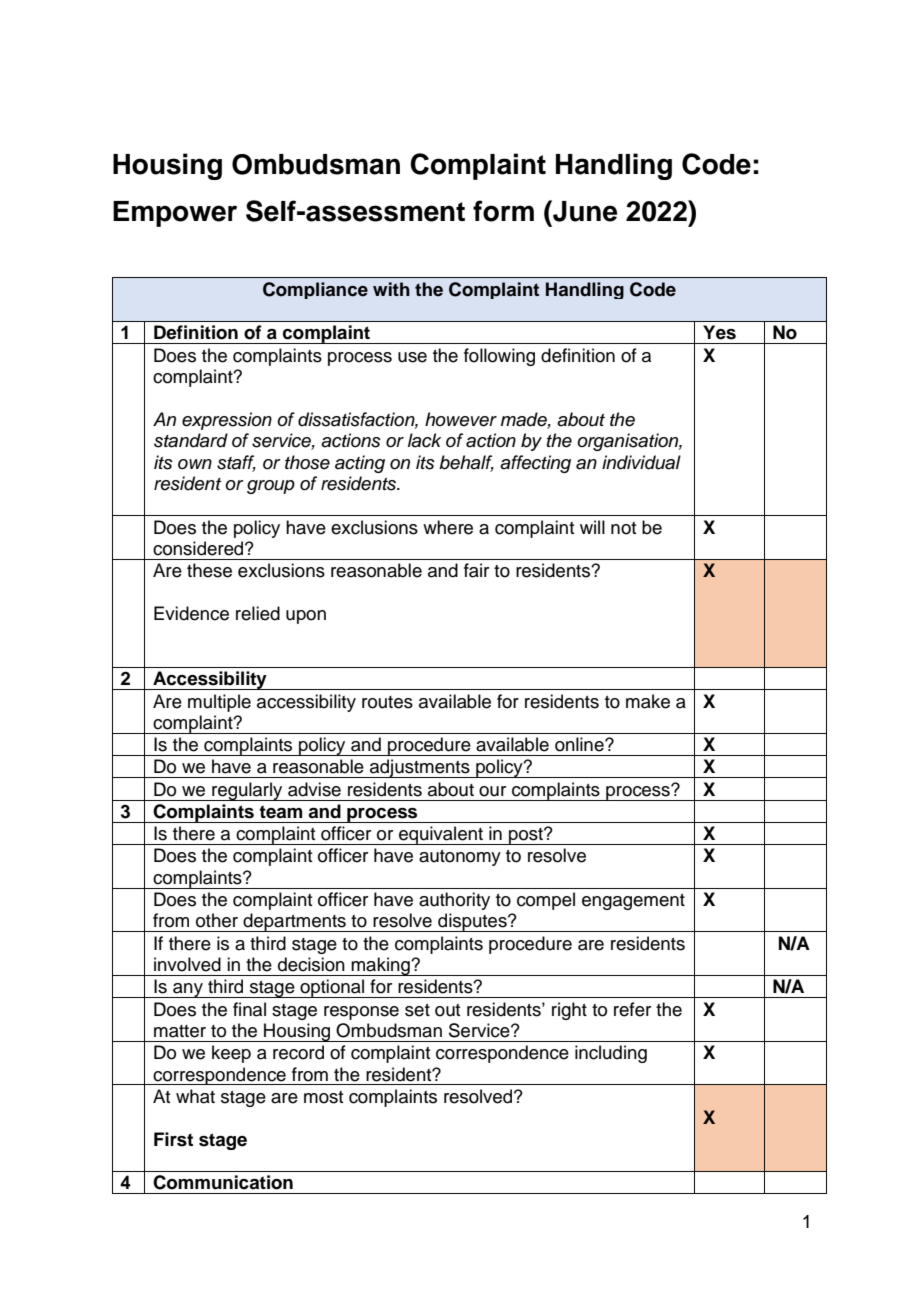 This document has width=924, height=1308. I want to click on make, so click(648, 701).
